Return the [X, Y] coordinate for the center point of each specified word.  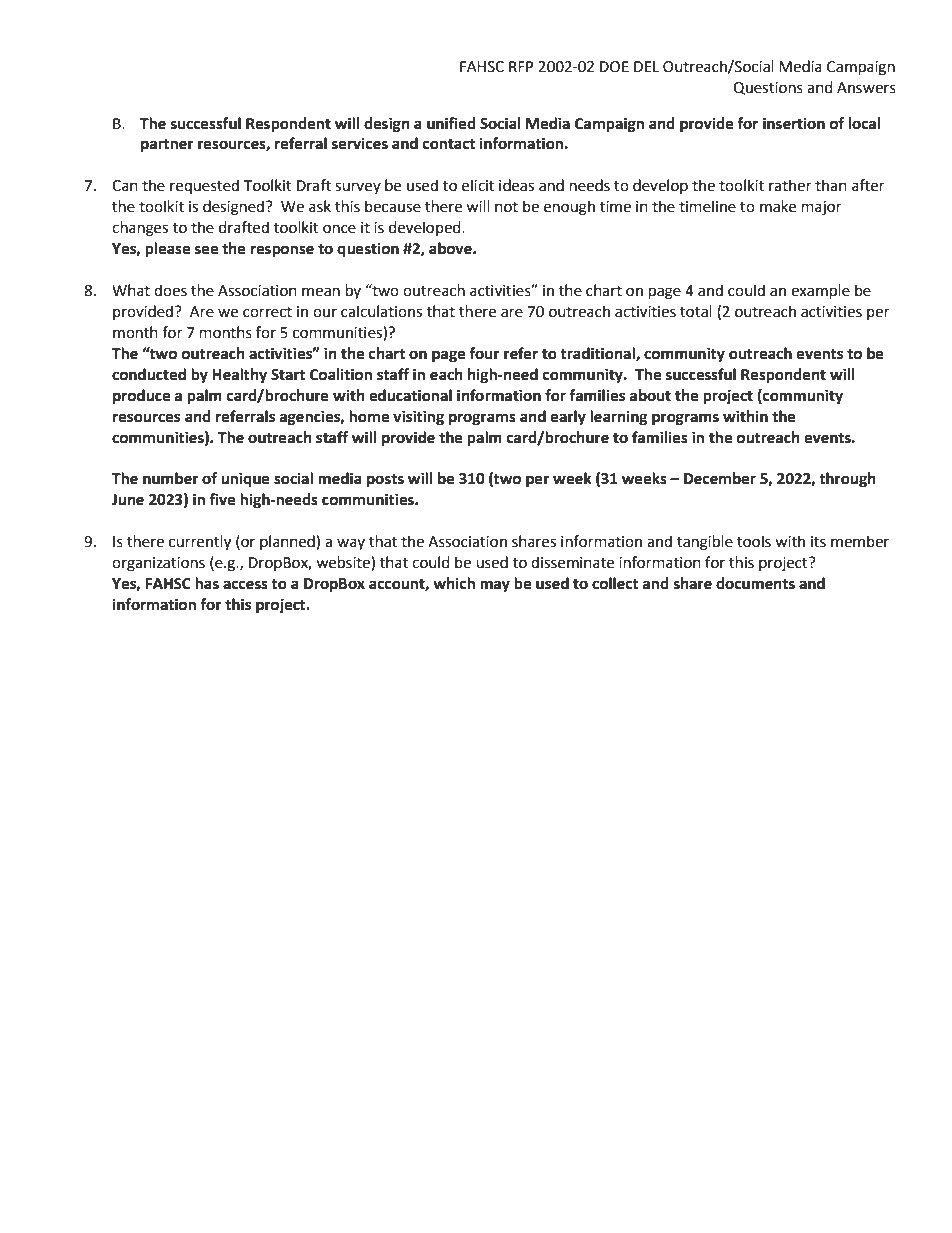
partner [167, 146]
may [495, 586]
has [207, 583]
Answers [866, 88]
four [484, 353]
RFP [521, 66]
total [696, 311]
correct [267, 312]
